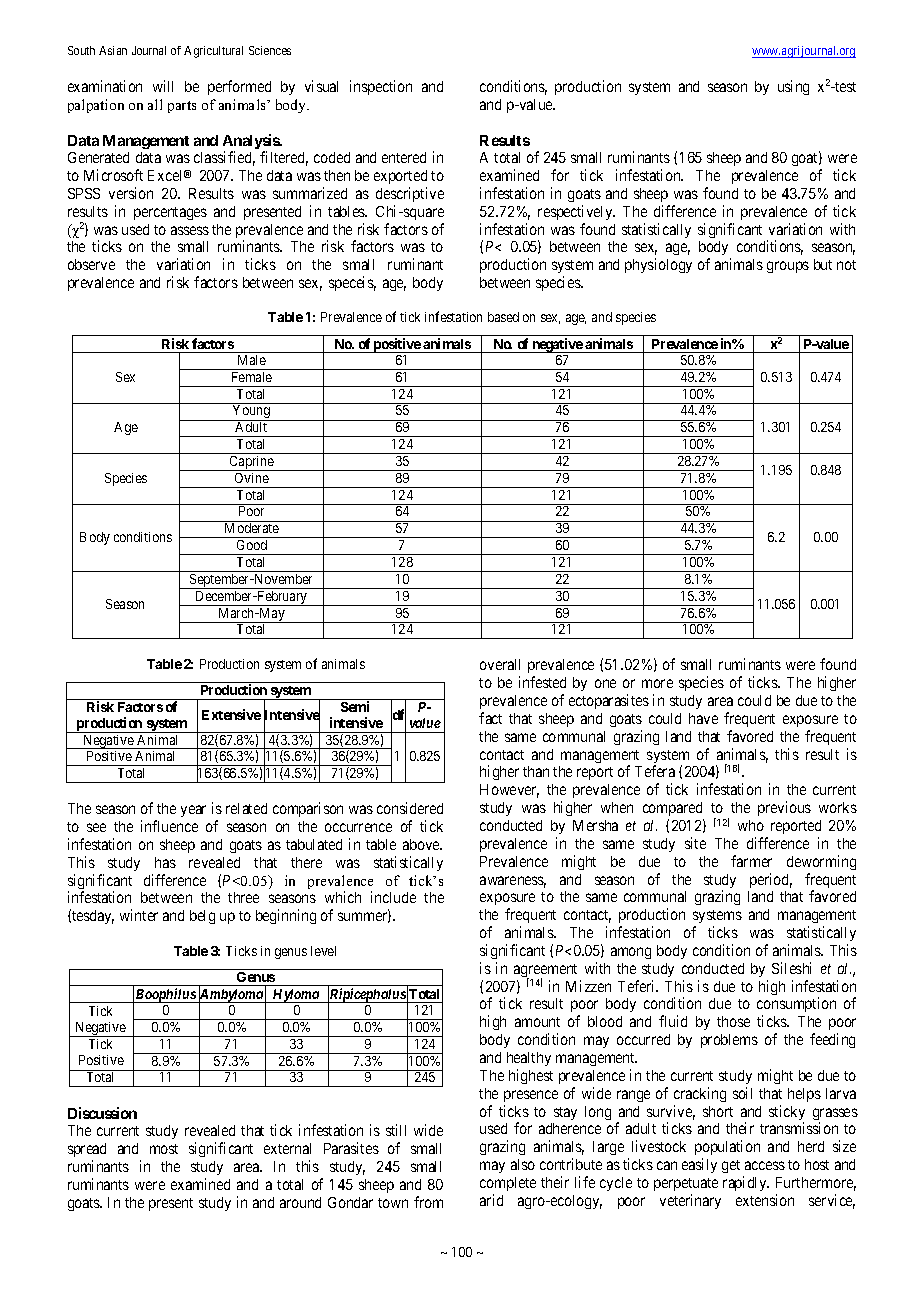 This screenshot has width=924, height=1307. Describe the element at coordinates (751, 825) in the screenshot. I see `who` at that location.
